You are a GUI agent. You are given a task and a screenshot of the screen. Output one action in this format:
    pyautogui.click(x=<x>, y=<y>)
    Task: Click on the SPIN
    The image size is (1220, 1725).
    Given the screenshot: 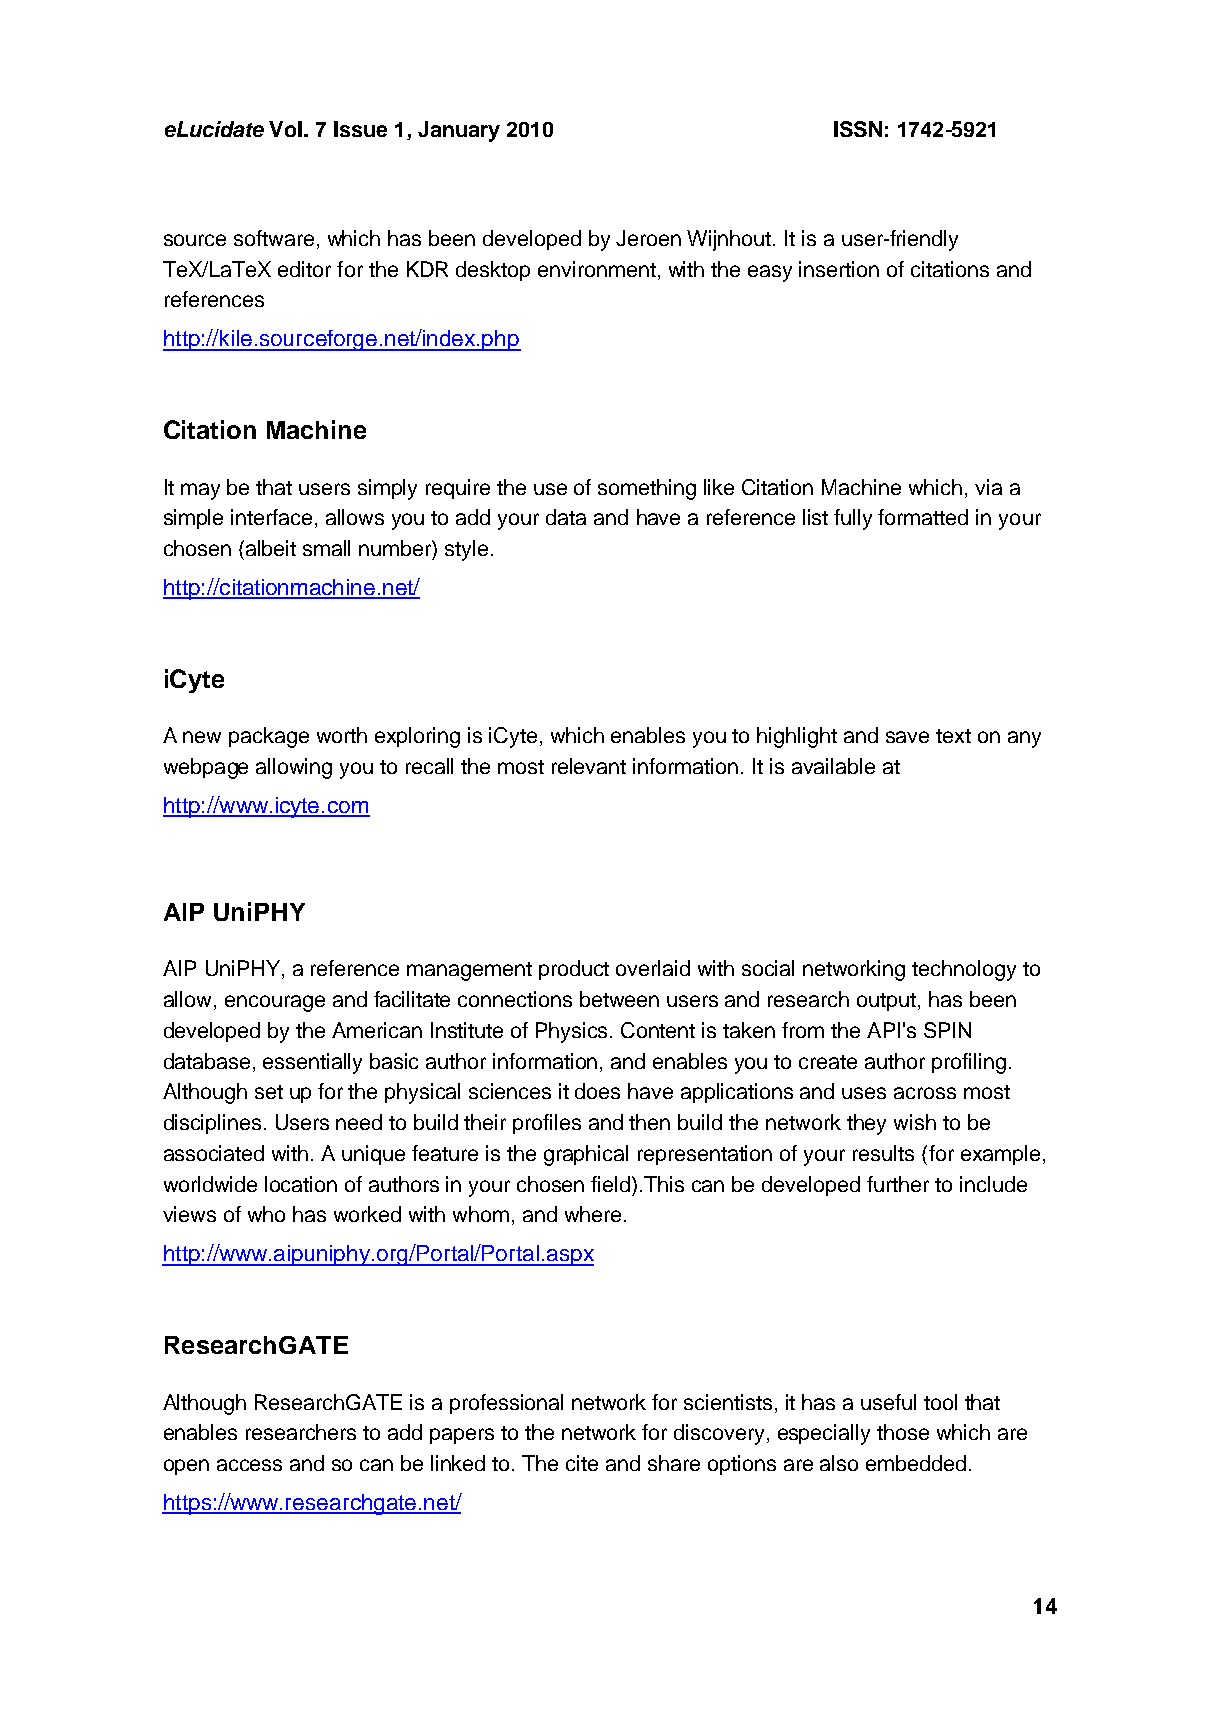 What is the action you would take?
    pyautogui.click(x=947, y=1030)
